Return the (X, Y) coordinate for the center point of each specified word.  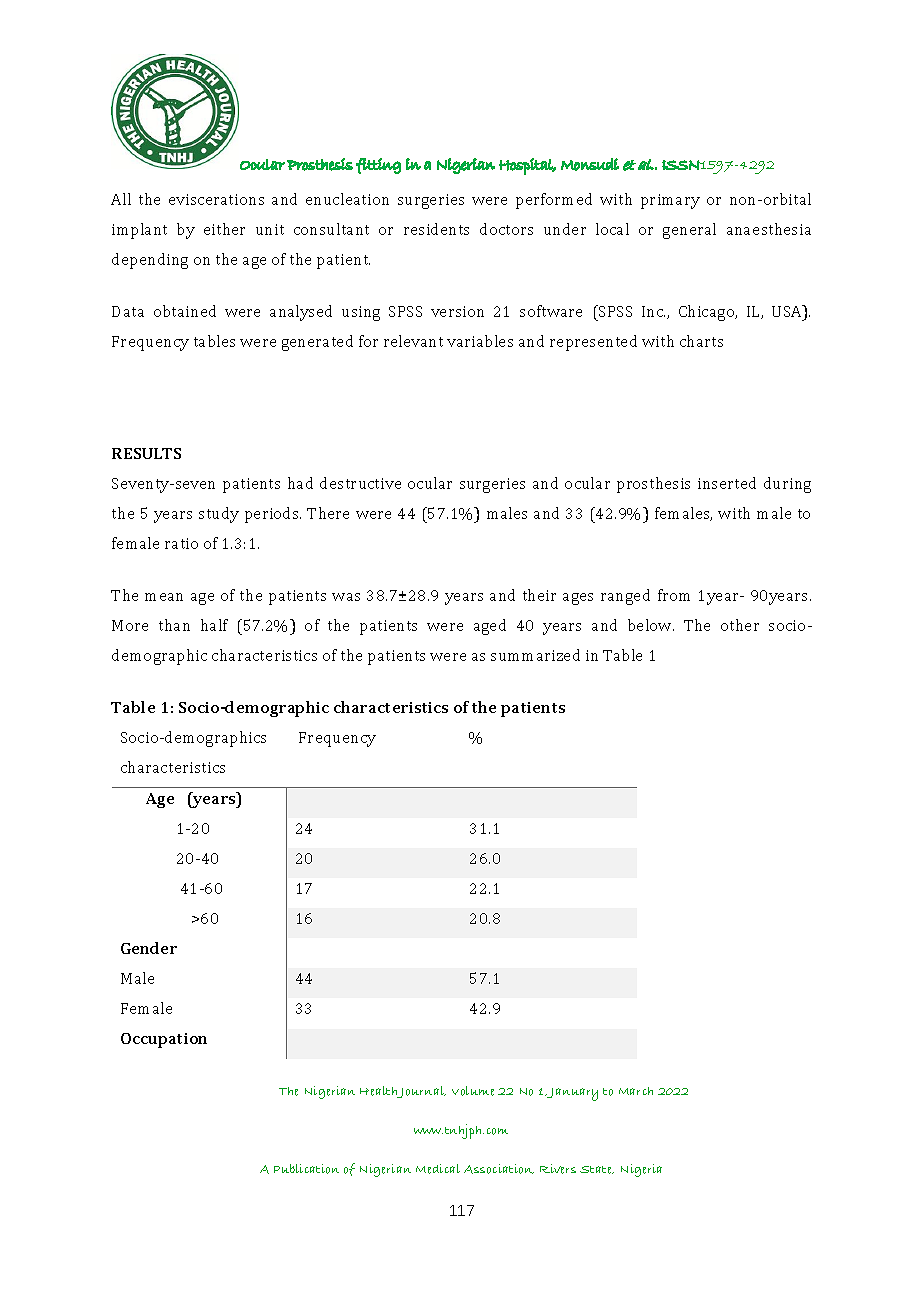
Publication (306, 1169)
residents (436, 229)
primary (670, 201)
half (214, 625)
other (740, 625)
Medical (438, 1169)
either (224, 229)
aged (490, 627)
